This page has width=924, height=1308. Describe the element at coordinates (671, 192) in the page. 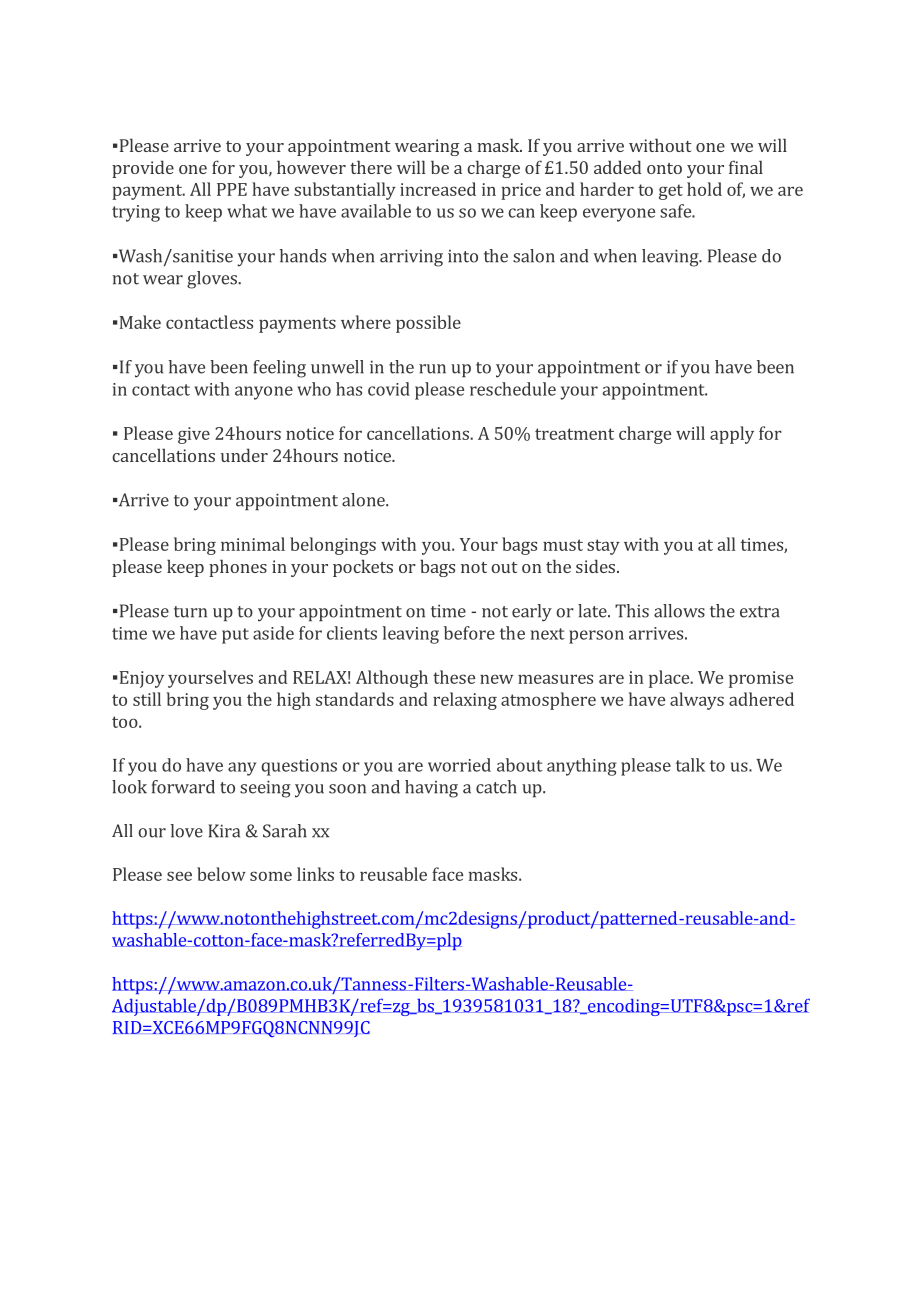

I see `get` at that location.
